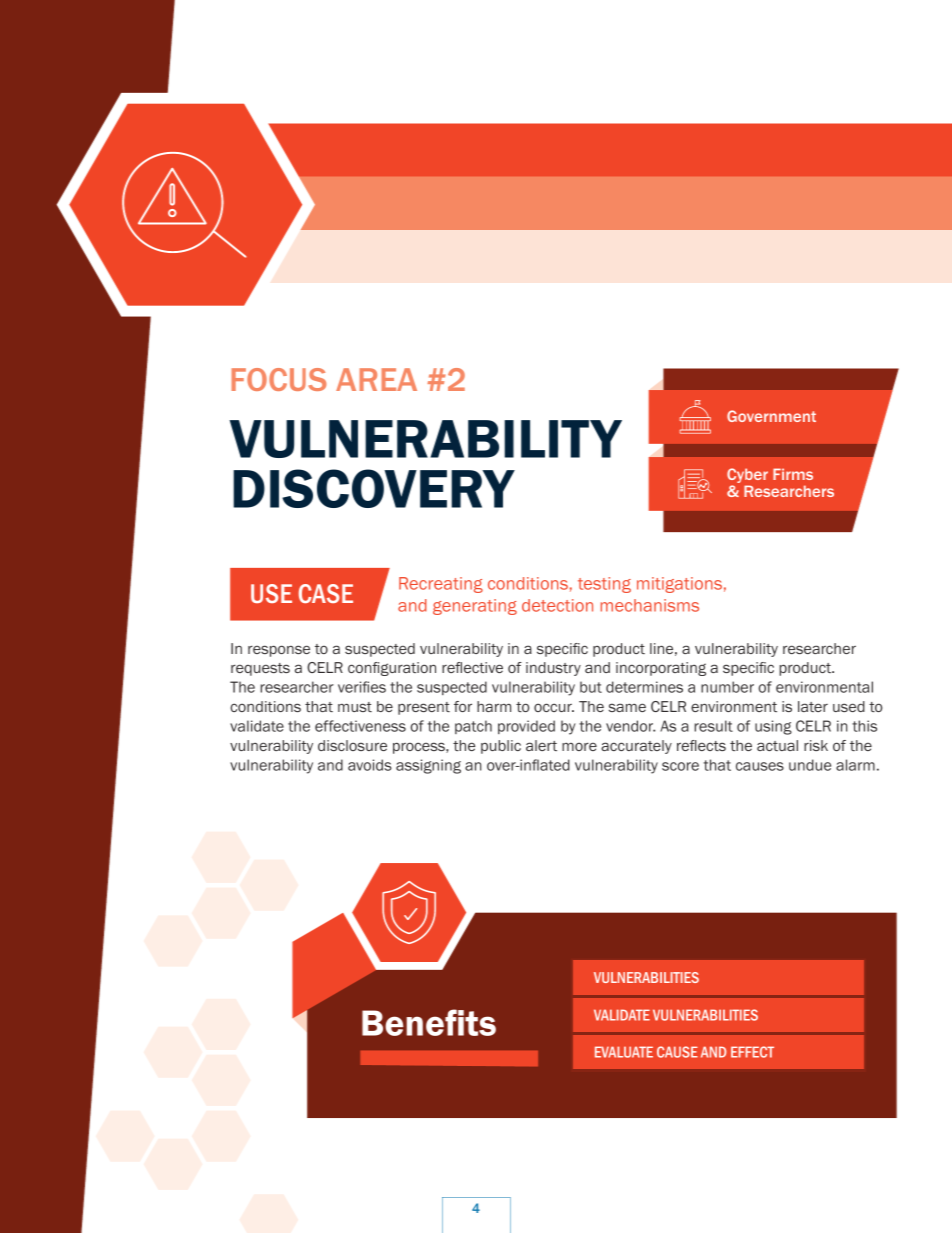 This image has height=1233, width=952. I want to click on undue, so click(810, 765).
